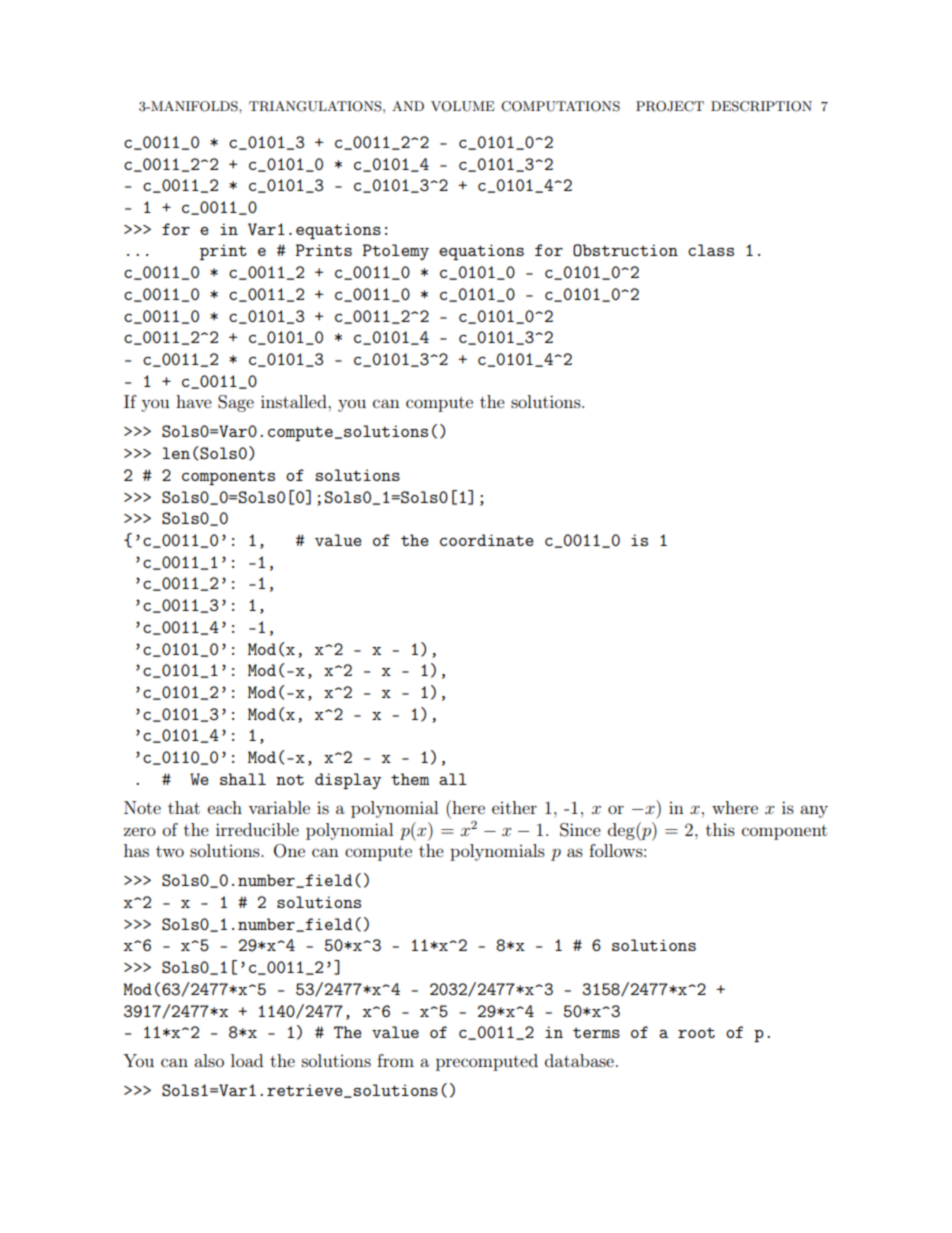 This page has width=952, height=1233. I want to click on DESCRIPTION, so click(761, 106).
